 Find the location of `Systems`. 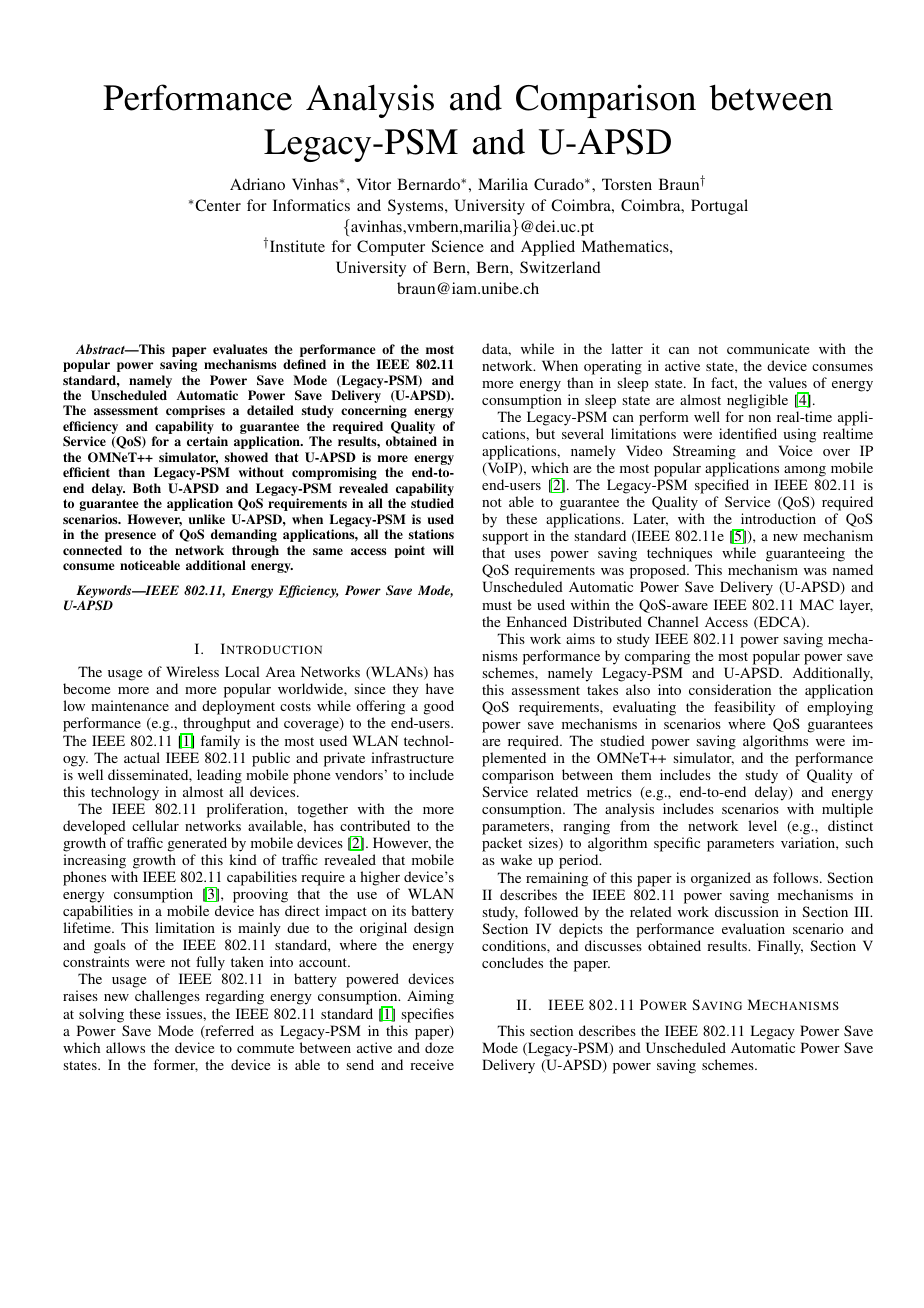

Systems is located at coordinates (417, 207).
